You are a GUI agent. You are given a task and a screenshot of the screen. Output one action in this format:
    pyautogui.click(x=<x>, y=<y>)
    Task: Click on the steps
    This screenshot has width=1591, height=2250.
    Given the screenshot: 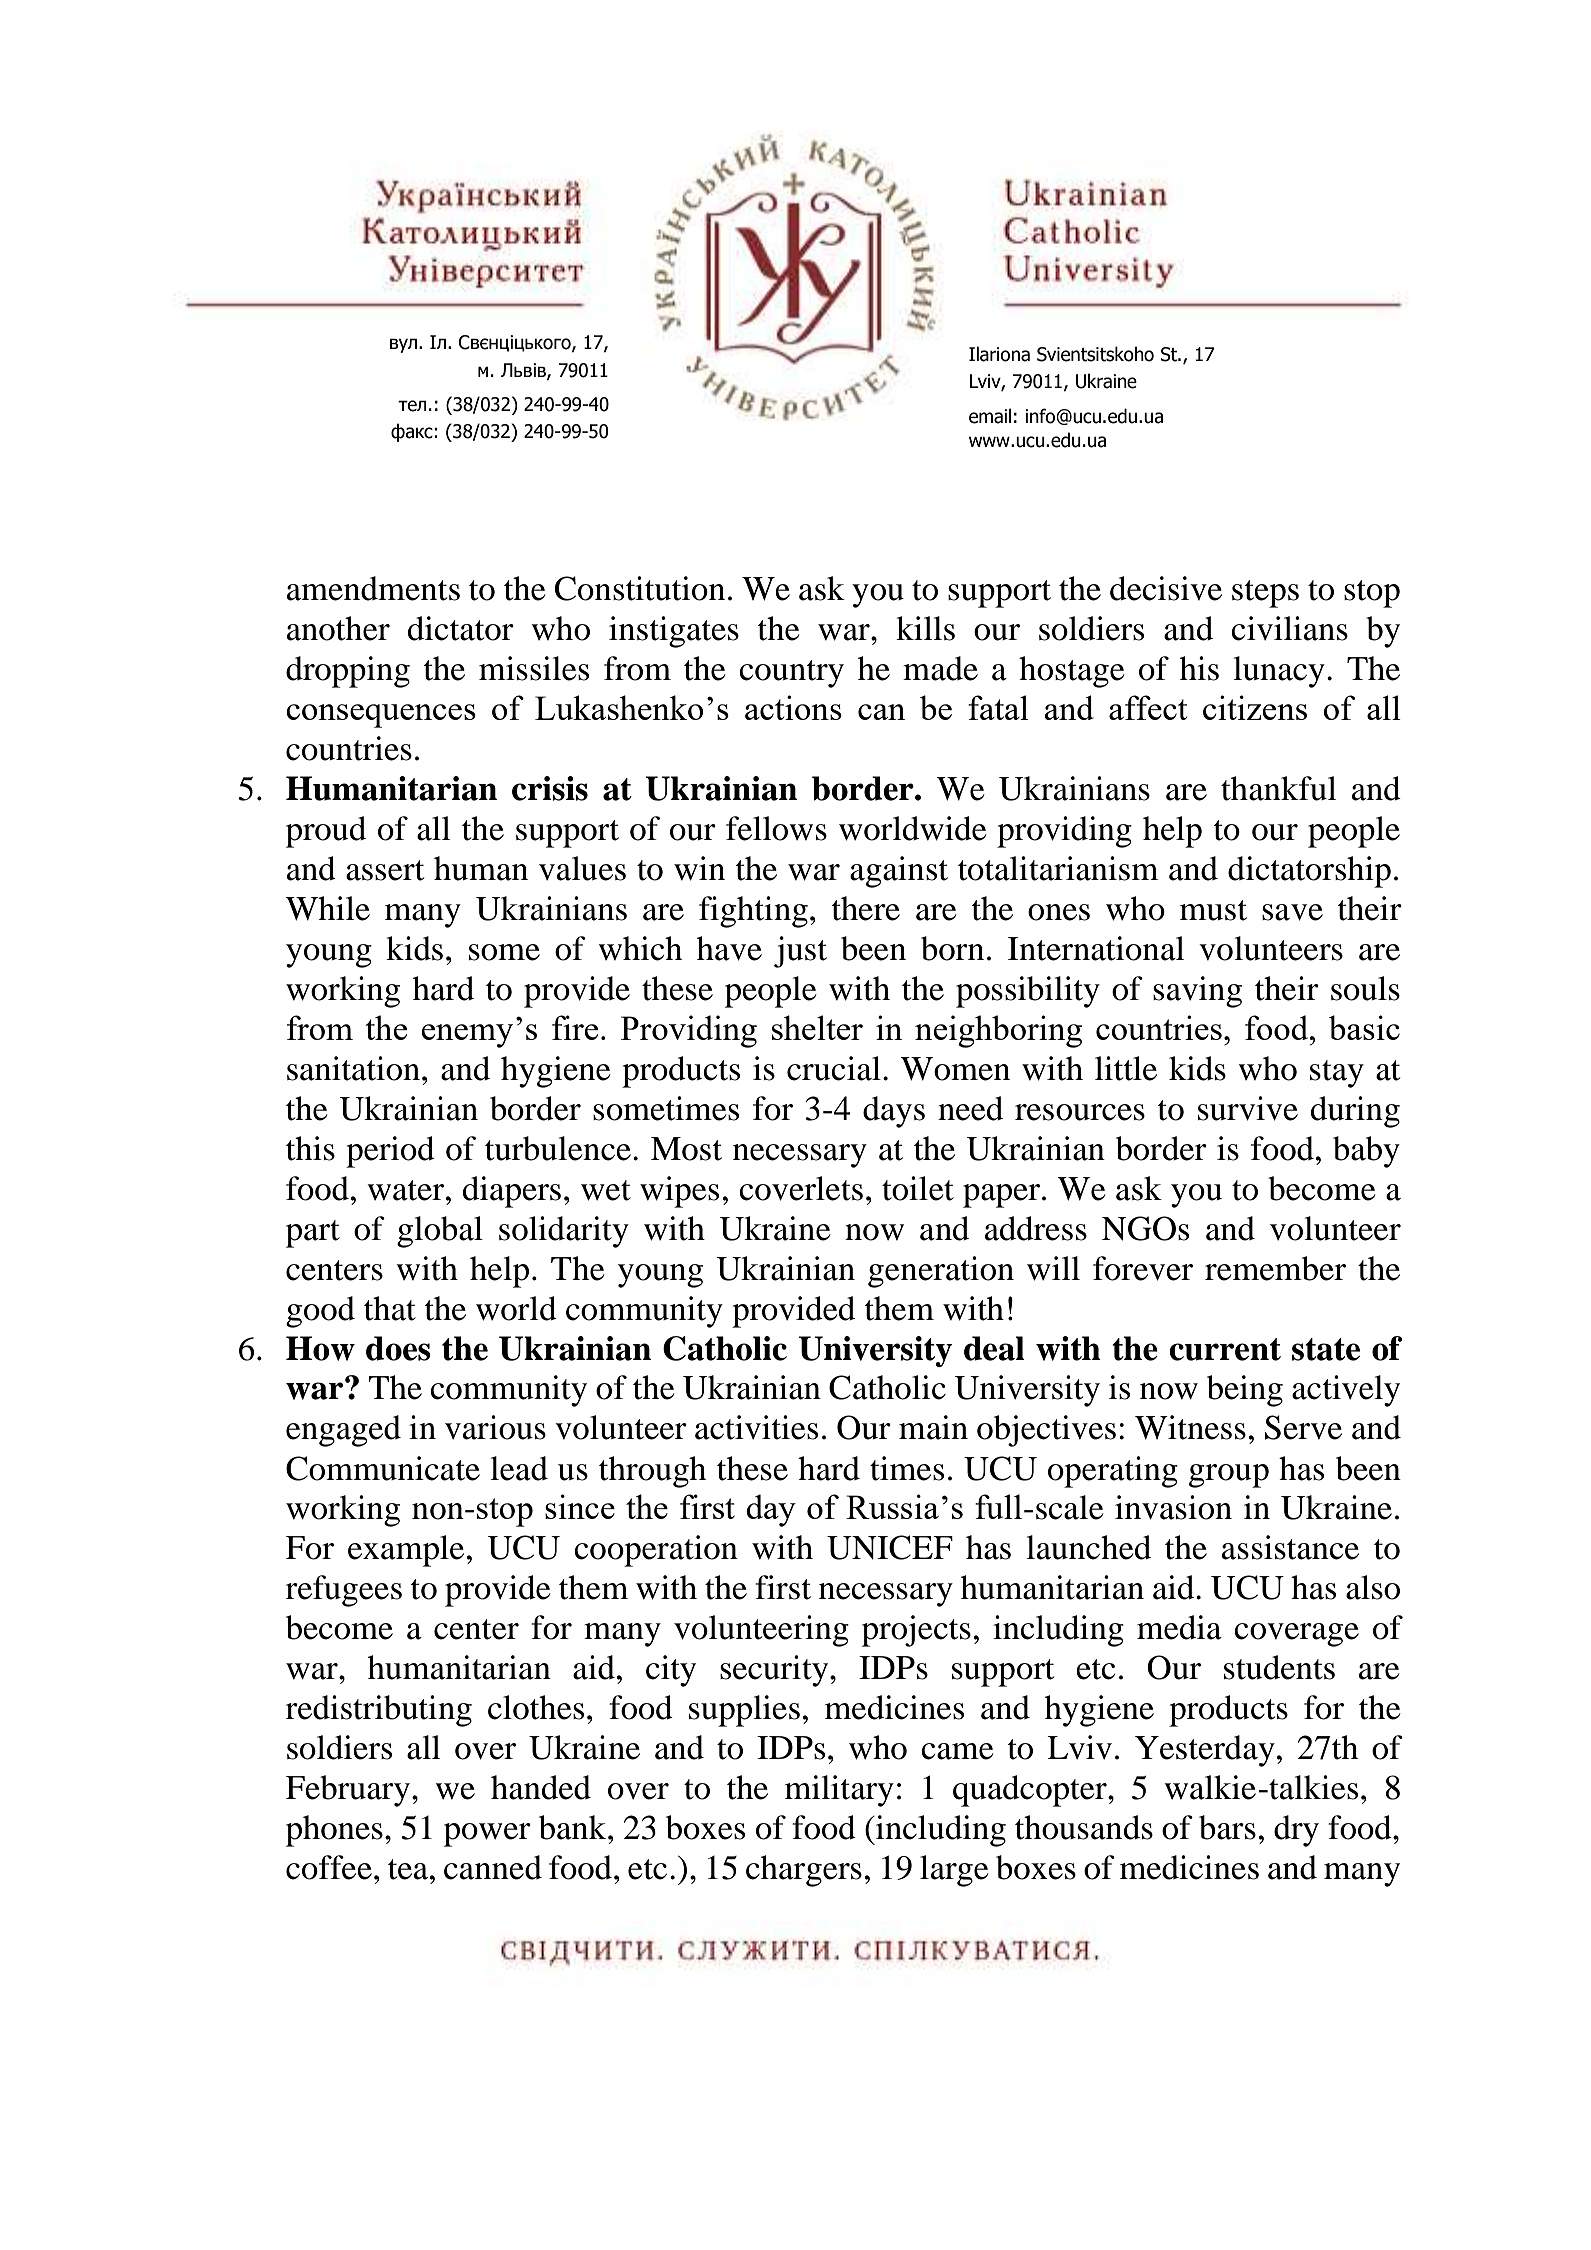 What is the action you would take?
    pyautogui.click(x=1265, y=594)
